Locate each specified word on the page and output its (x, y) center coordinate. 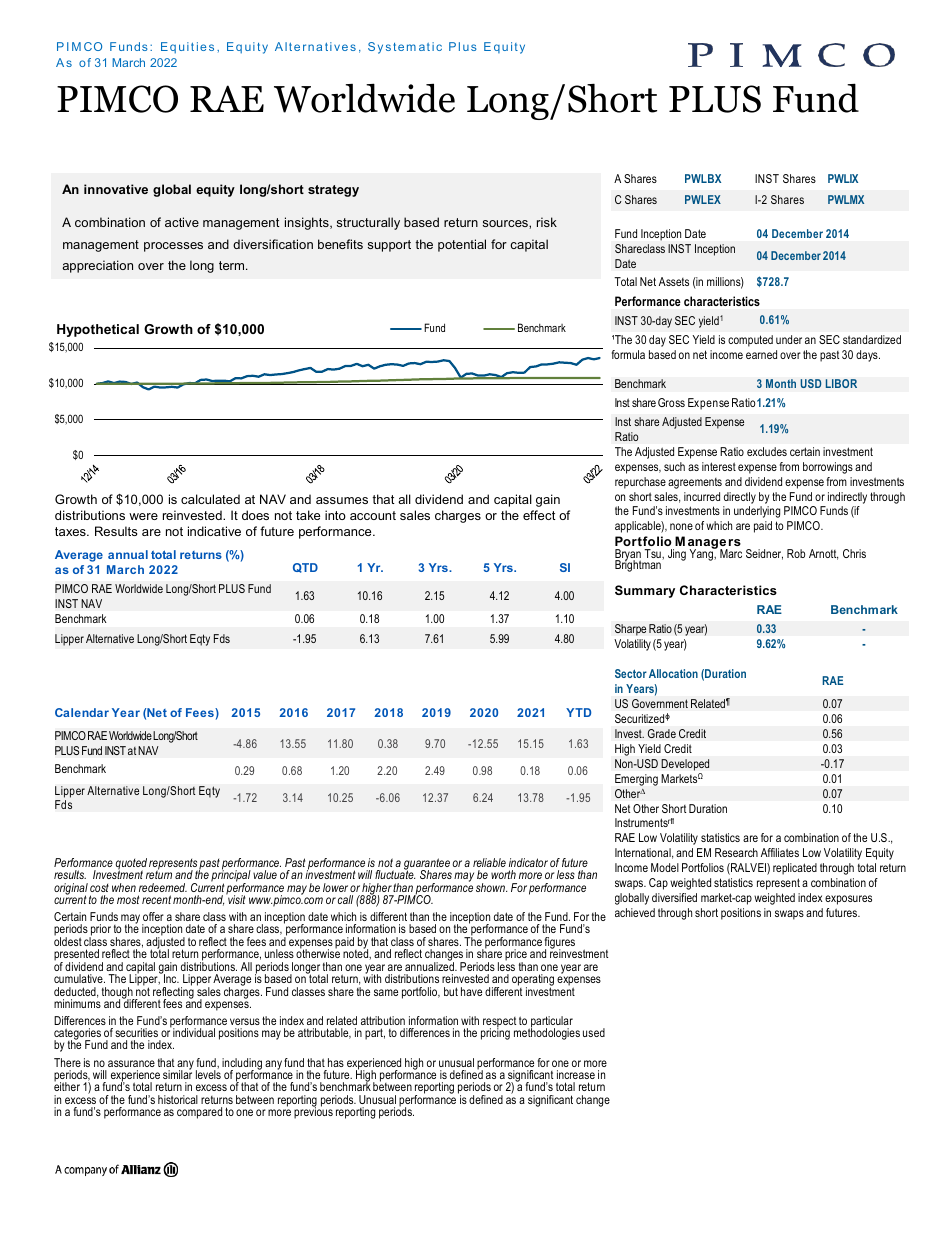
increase (576, 1074)
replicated (795, 869)
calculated (210, 499)
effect (539, 515)
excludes (767, 451)
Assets (674, 281)
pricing (495, 1033)
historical (178, 1099)
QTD (305, 568)
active (182, 222)
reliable (489, 862)
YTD (578, 712)
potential (462, 245)
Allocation (673, 673)
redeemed (163, 887)
